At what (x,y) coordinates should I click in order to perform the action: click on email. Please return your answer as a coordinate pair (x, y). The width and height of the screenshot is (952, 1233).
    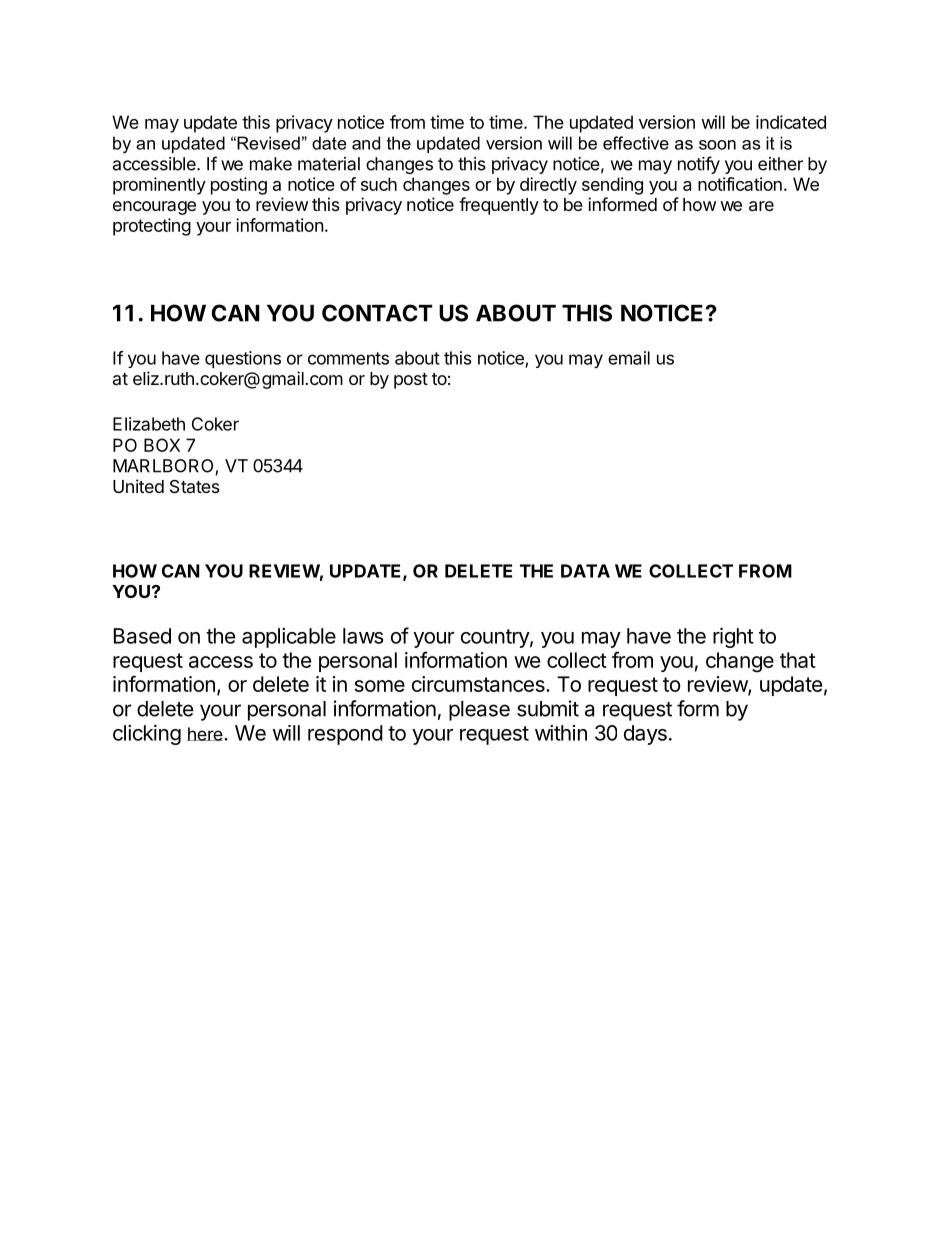
    Looking at the image, I should click on (629, 358).
